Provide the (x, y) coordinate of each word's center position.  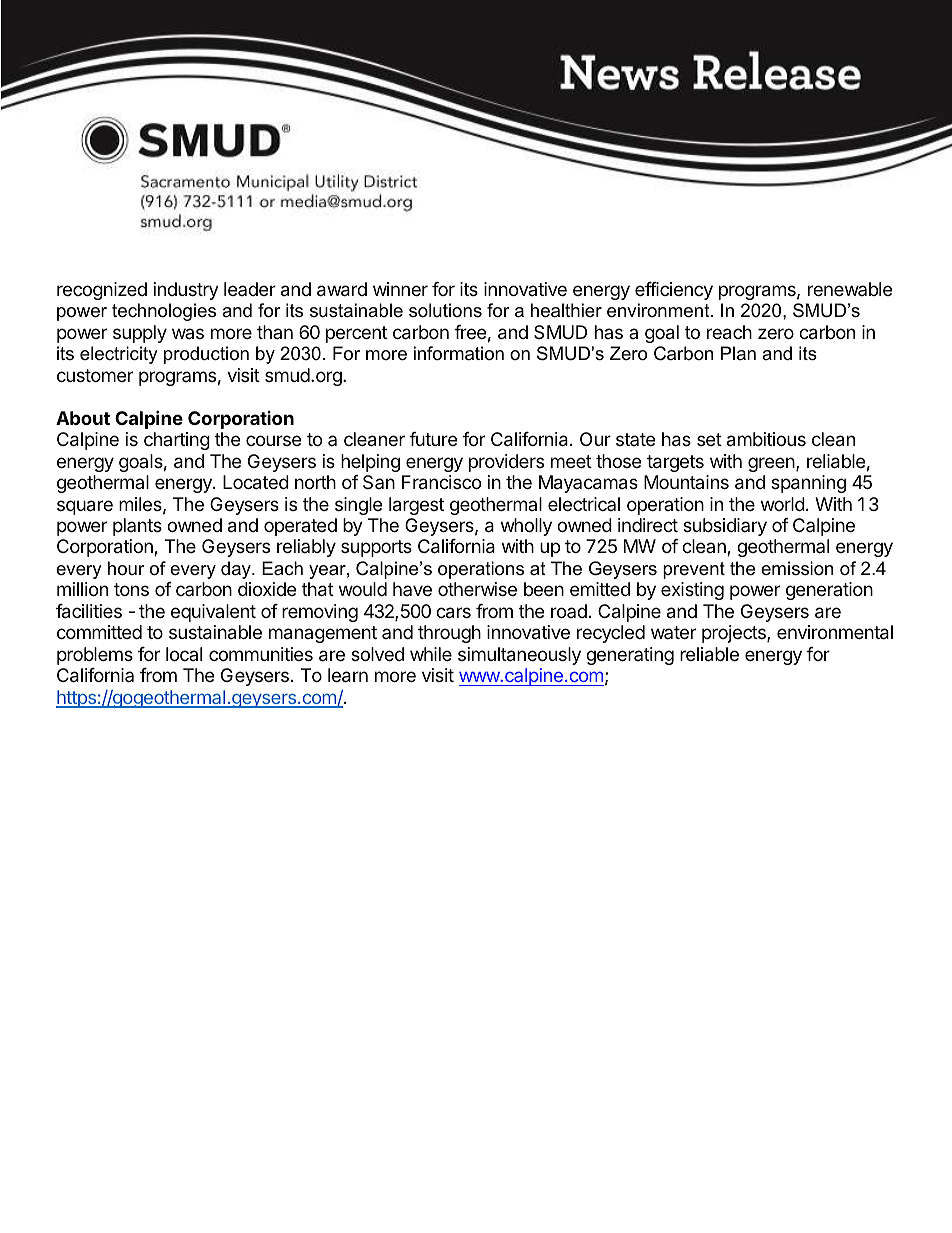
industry (186, 291)
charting (177, 441)
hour (126, 568)
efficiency (674, 291)
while (431, 654)
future (433, 439)
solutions (445, 310)
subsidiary (725, 527)
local (184, 654)
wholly (526, 527)
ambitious (766, 439)
